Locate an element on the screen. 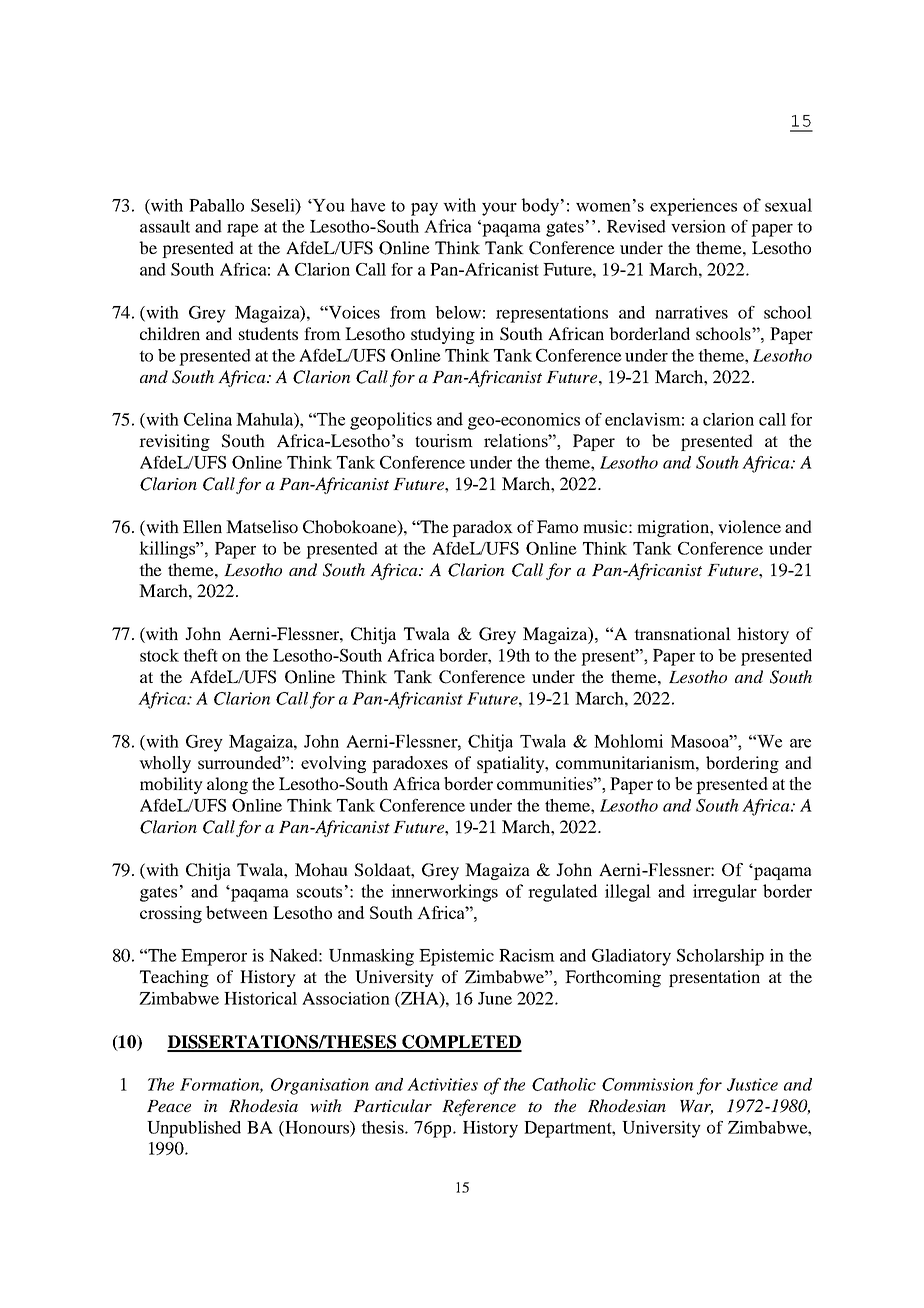 This screenshot has height=1308, width=924. Ellen is located at coordinates (202, 526).
